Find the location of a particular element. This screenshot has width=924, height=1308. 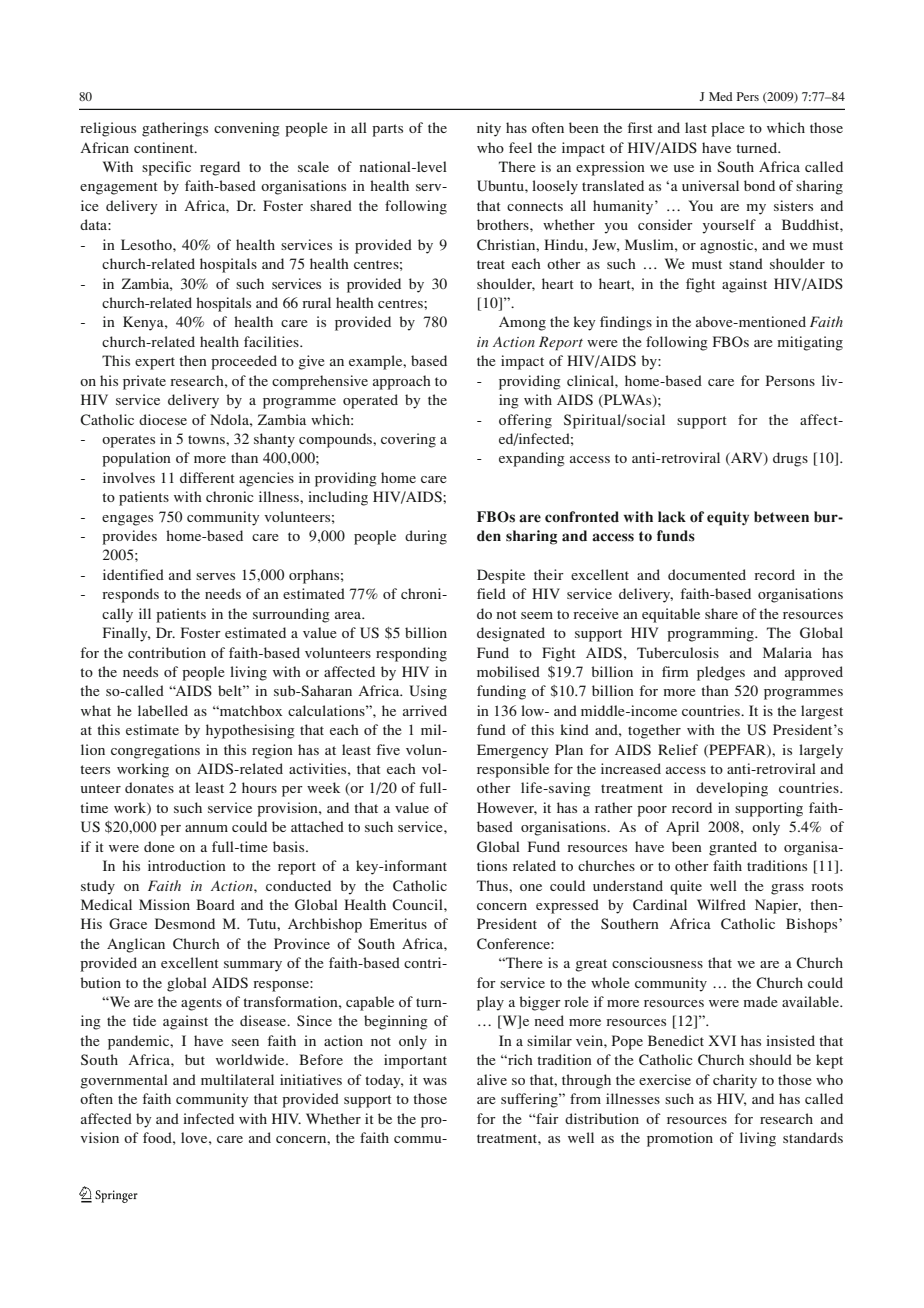

responds is located at coordinates (130, 595).
